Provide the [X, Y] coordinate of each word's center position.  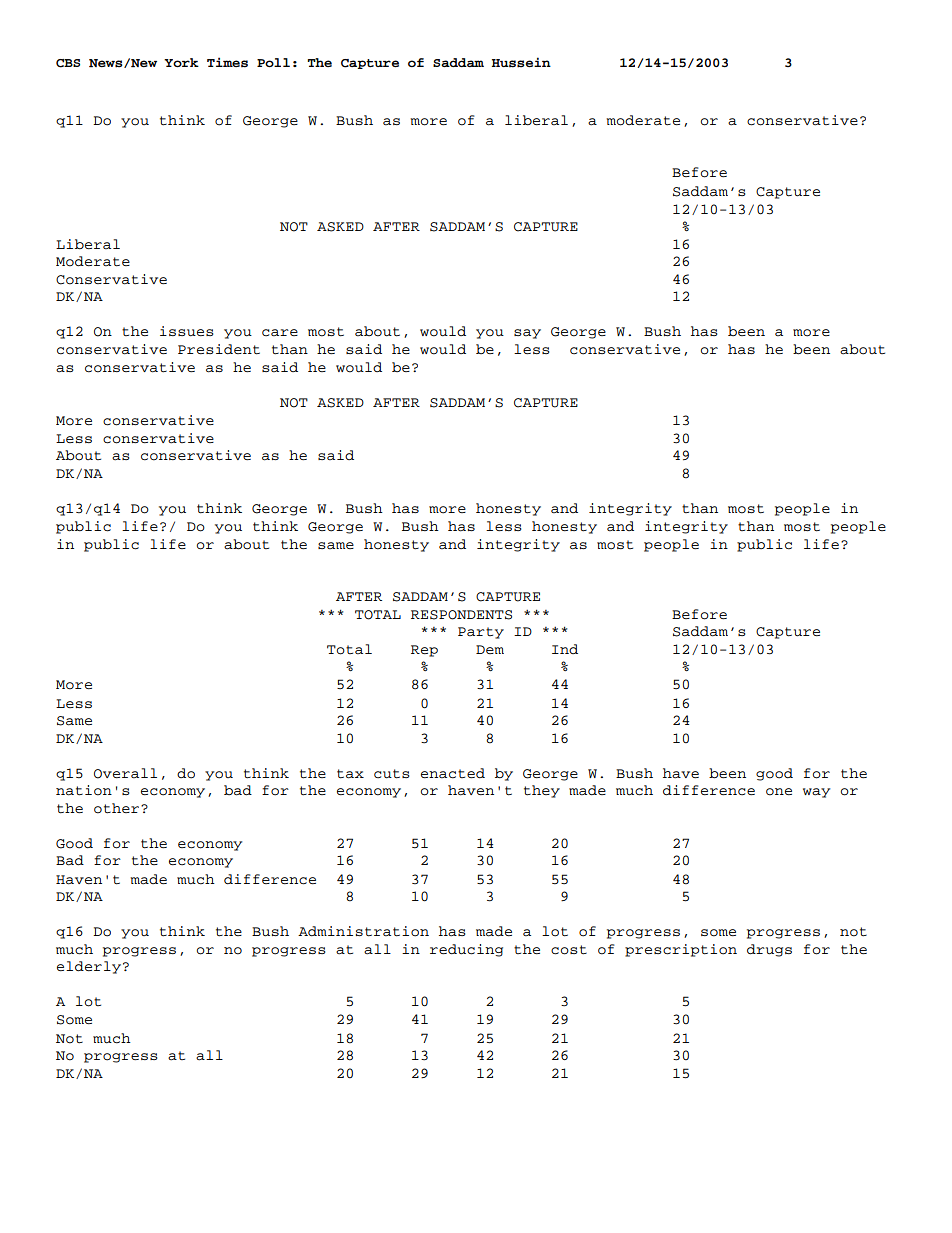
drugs [769, 950]
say [527, 334]
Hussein [521, 62]
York [181, 62]
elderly [89, 967]
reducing [466, 950]
